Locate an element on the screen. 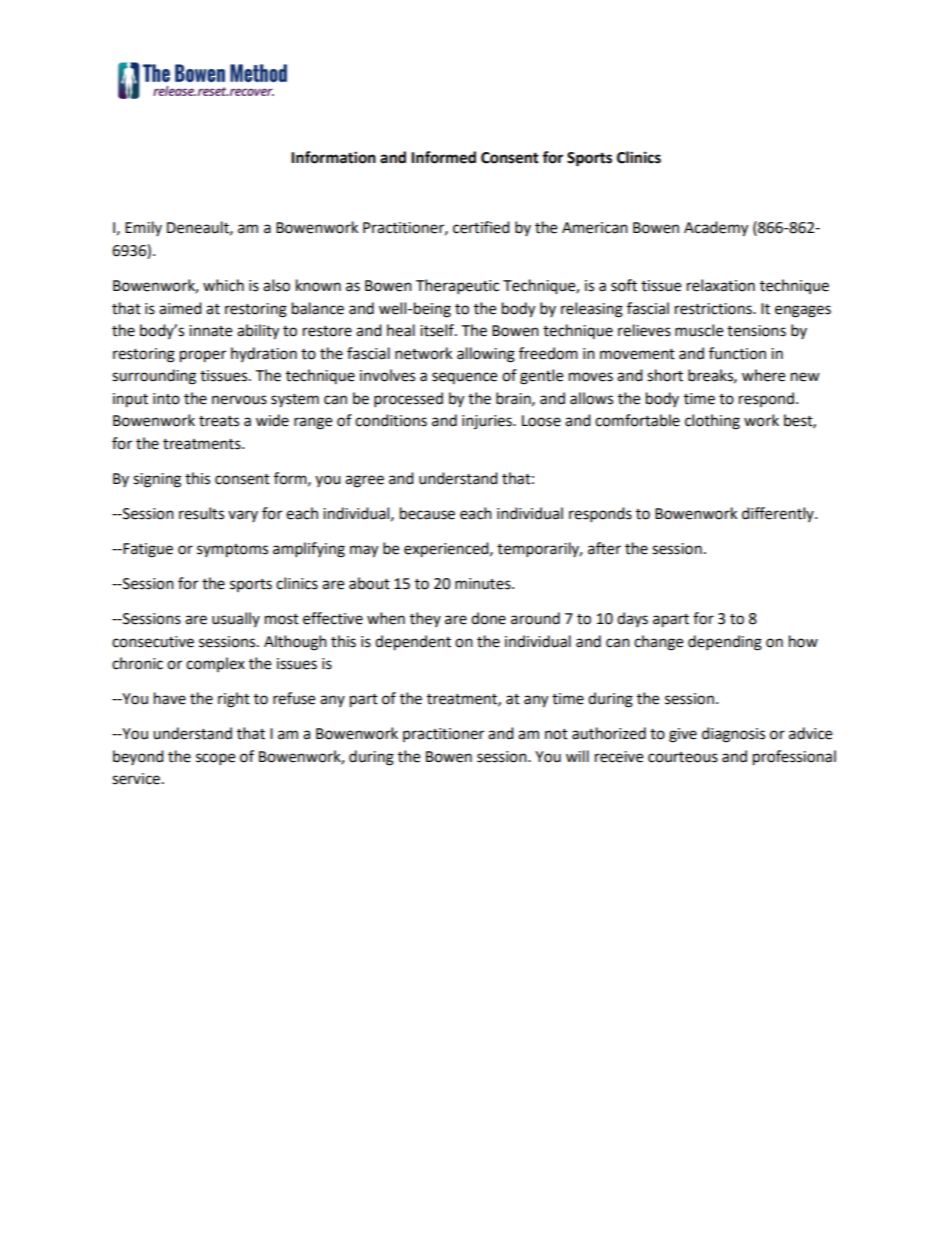 This screenshot has height=1233, width=952. Emily is located at coordinates (143, 228).
